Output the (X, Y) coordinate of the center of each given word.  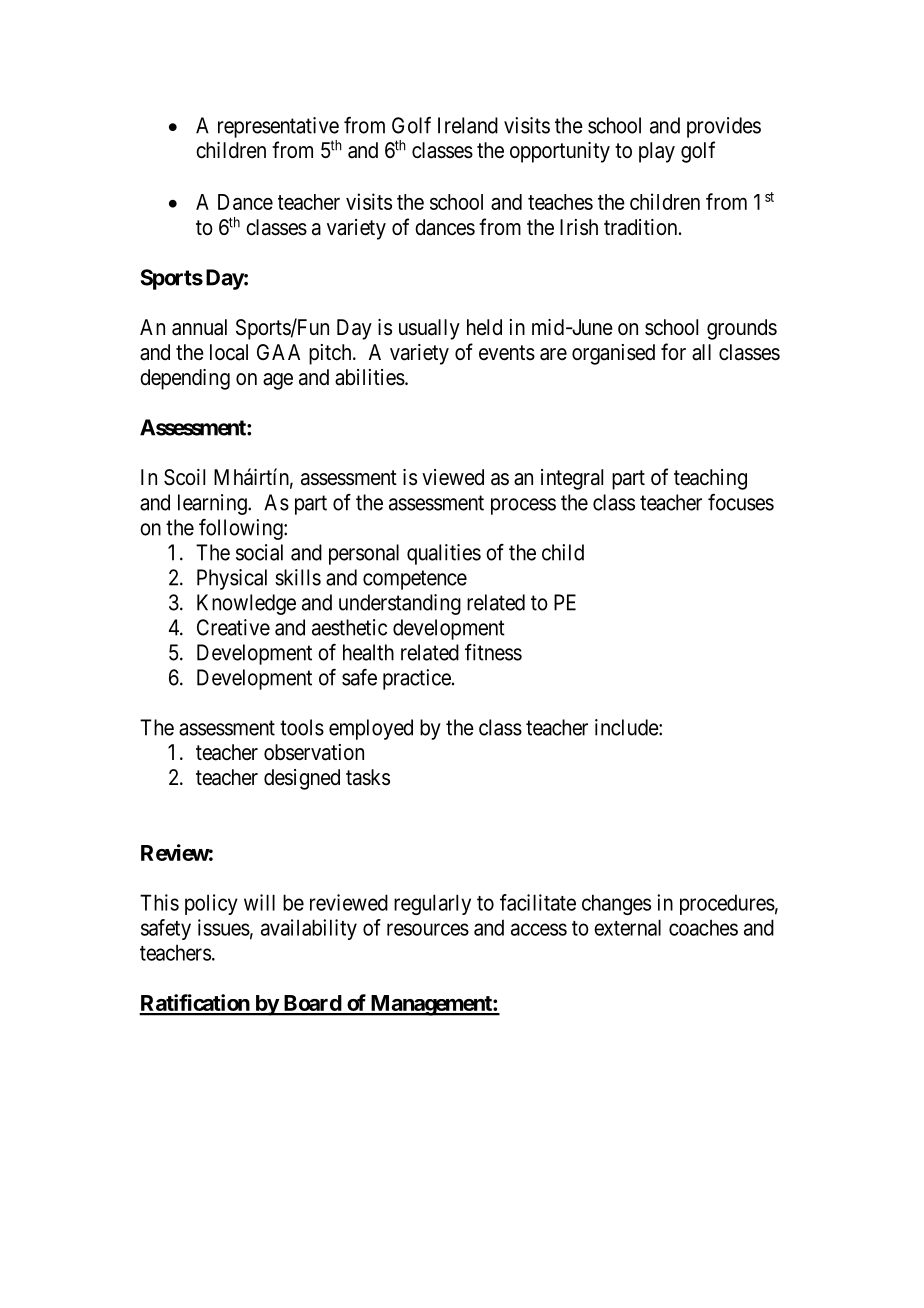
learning (213, 504)
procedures (727, 904)
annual (199, 327)
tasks (368, 777)
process (523, 506)
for (673, 352)
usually (429, 329)
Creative (233, 627)
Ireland (468, 125)
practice (417, 679)
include (627, 727)
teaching (710, 479)
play (657, 152)
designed (302, 779)
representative (278, 127)
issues (224, 927)
